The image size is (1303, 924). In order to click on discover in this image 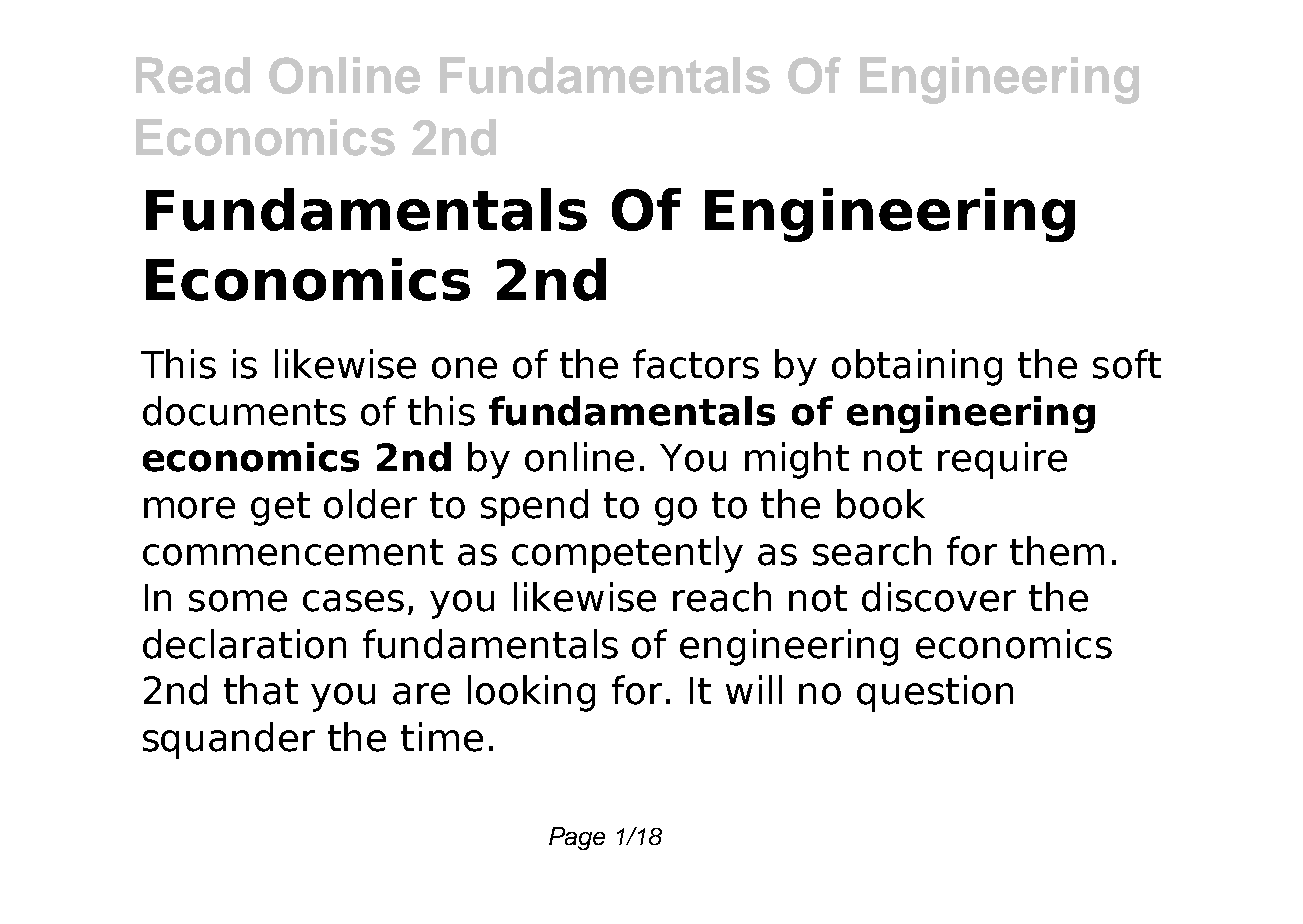, I will do `click(939, 597)`.
